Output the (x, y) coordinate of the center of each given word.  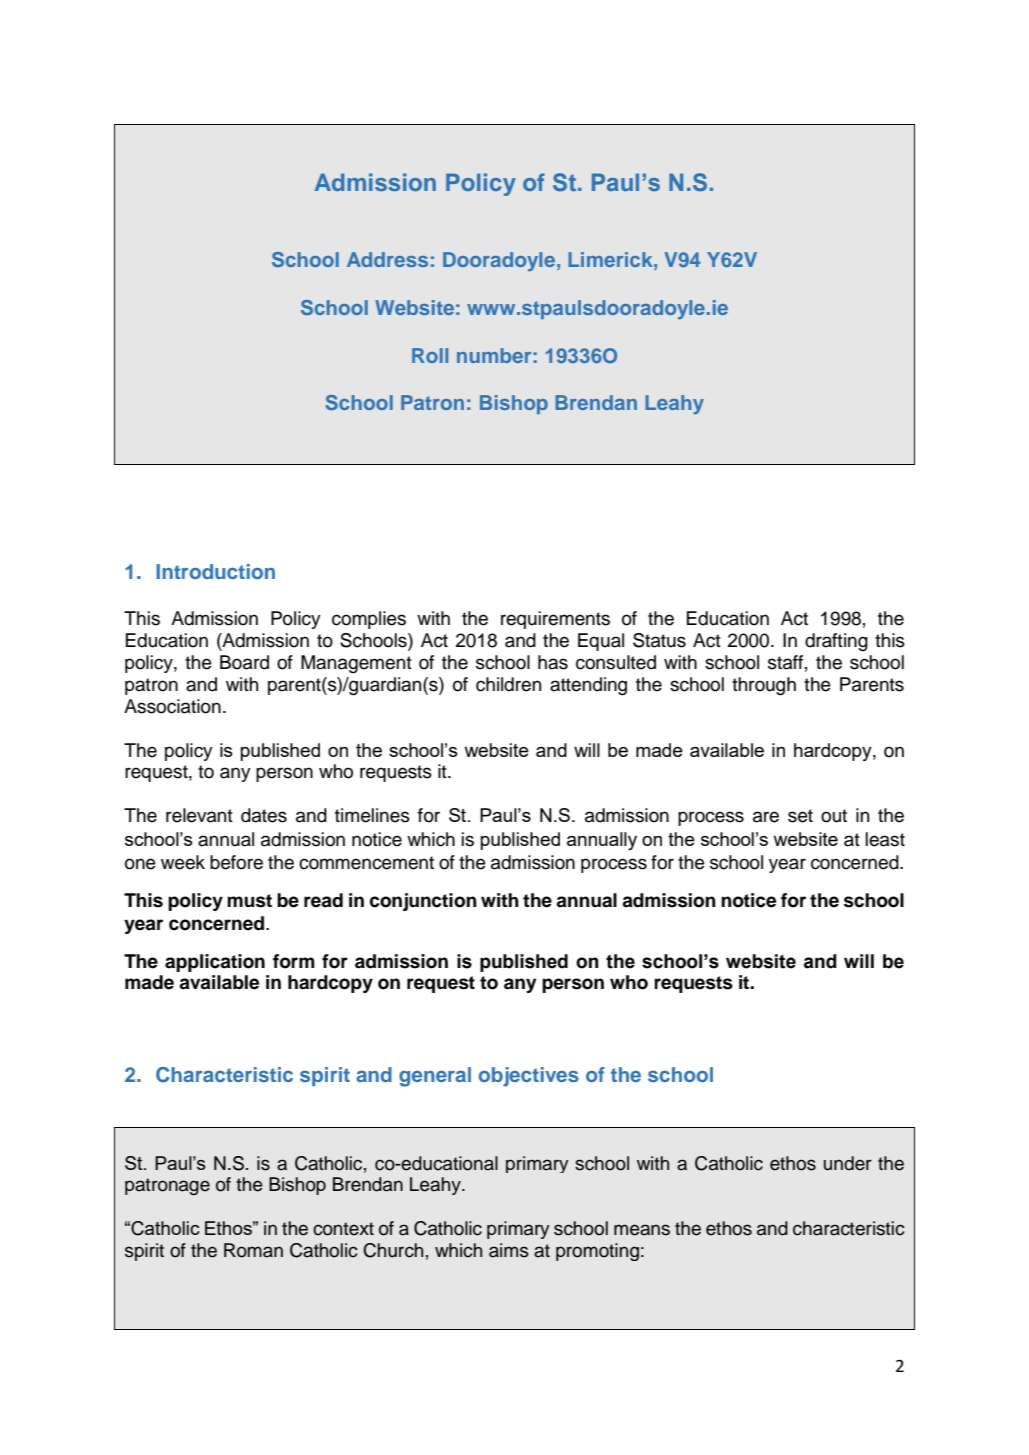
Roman (253, 1250)
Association (172, 706)
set (800, 816)
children (508, 684)
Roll (430, 355)
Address (387, 259)
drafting (836, 642)
